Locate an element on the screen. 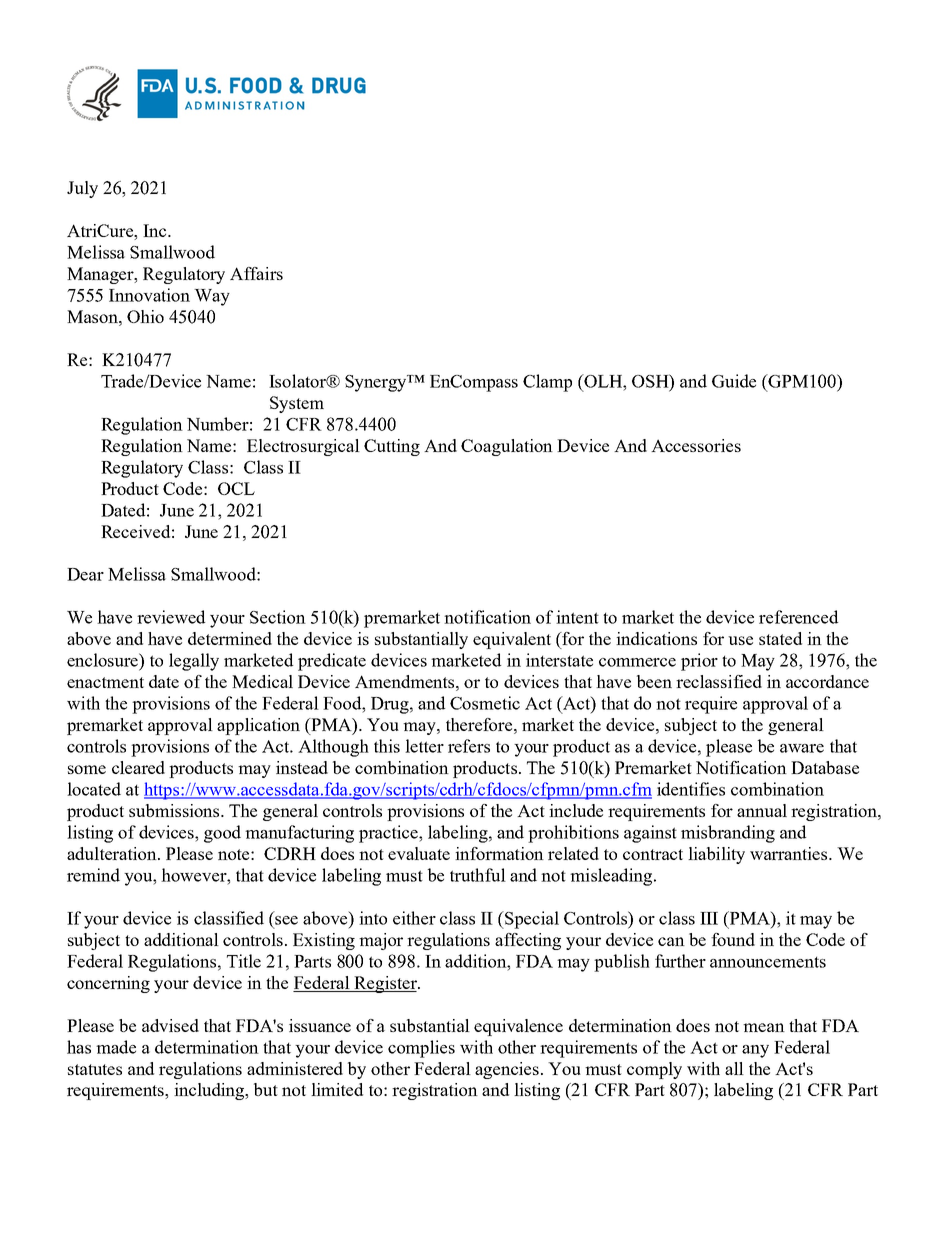 The width and height of the screenshot is (952, 1233). complies is located at coordinates (421, 1049).
